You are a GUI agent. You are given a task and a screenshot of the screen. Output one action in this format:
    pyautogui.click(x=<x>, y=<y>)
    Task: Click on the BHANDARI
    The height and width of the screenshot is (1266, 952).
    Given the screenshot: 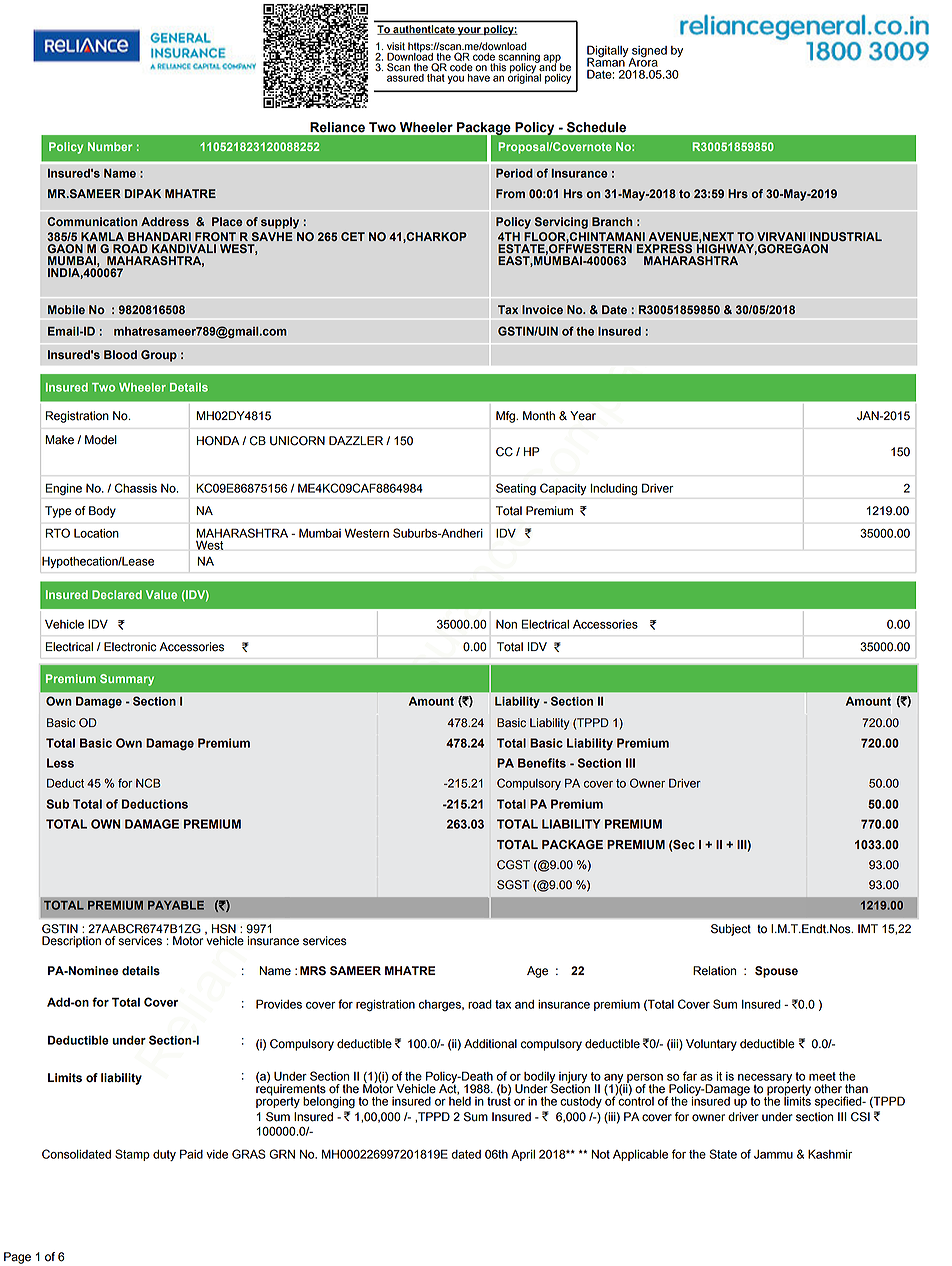 What is the action you would take?
    pyautogui.click(x=159, y=236)
